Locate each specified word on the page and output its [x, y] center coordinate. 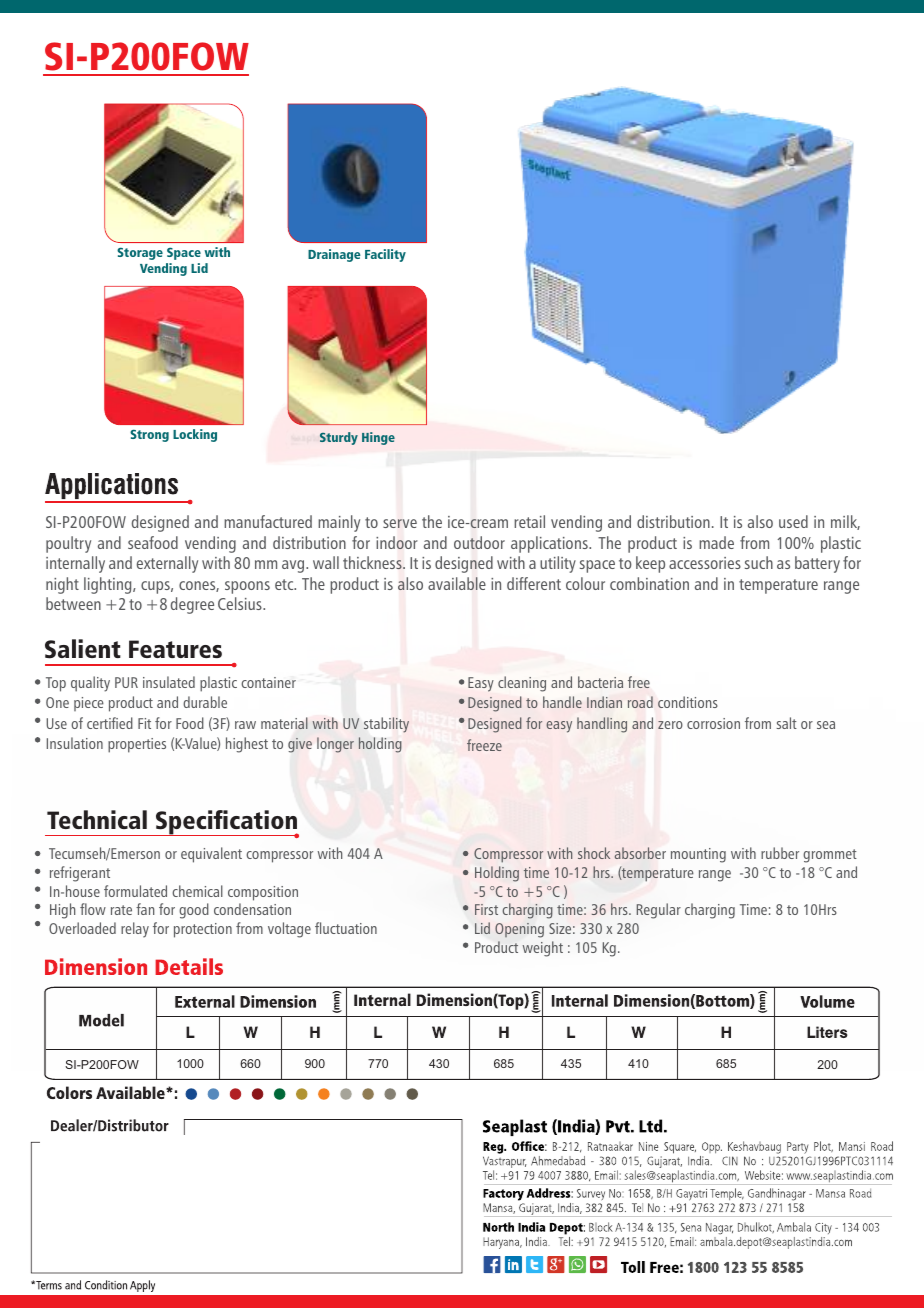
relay [135, 930]
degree [192, 605]
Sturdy [339, 438]
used [793, 521]
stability [386, 725]
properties [137, 745]
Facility [385, 255]
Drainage [334, 255]
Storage [140, 253]
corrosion [713, 723]
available [457, 583]
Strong [149, 435]
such [759, 562]
